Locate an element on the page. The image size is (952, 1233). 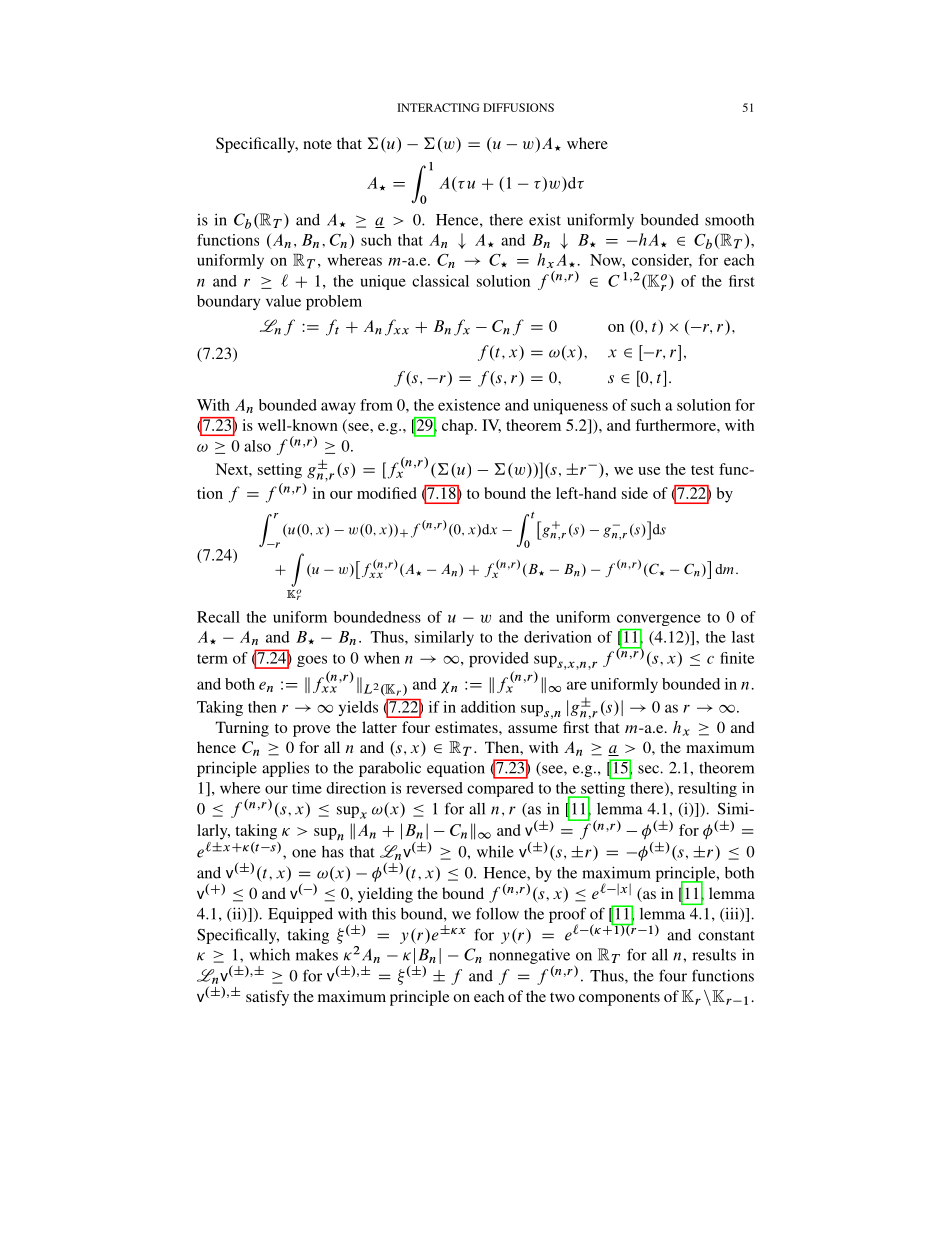
which is located at coordinates (269, 954).
